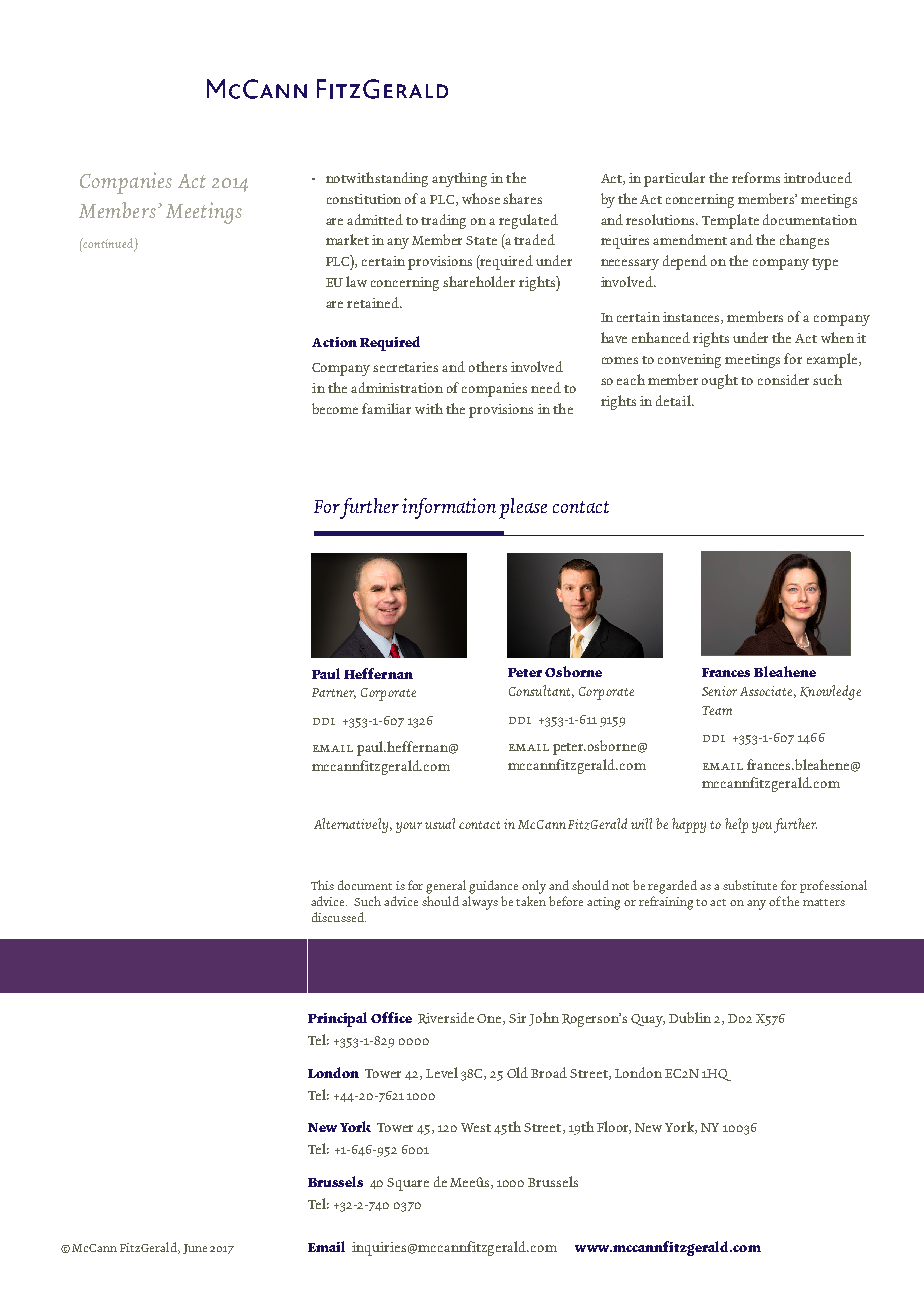  Describe the element at coordinates (730, 221) in the document. I see `Template` at that location.
